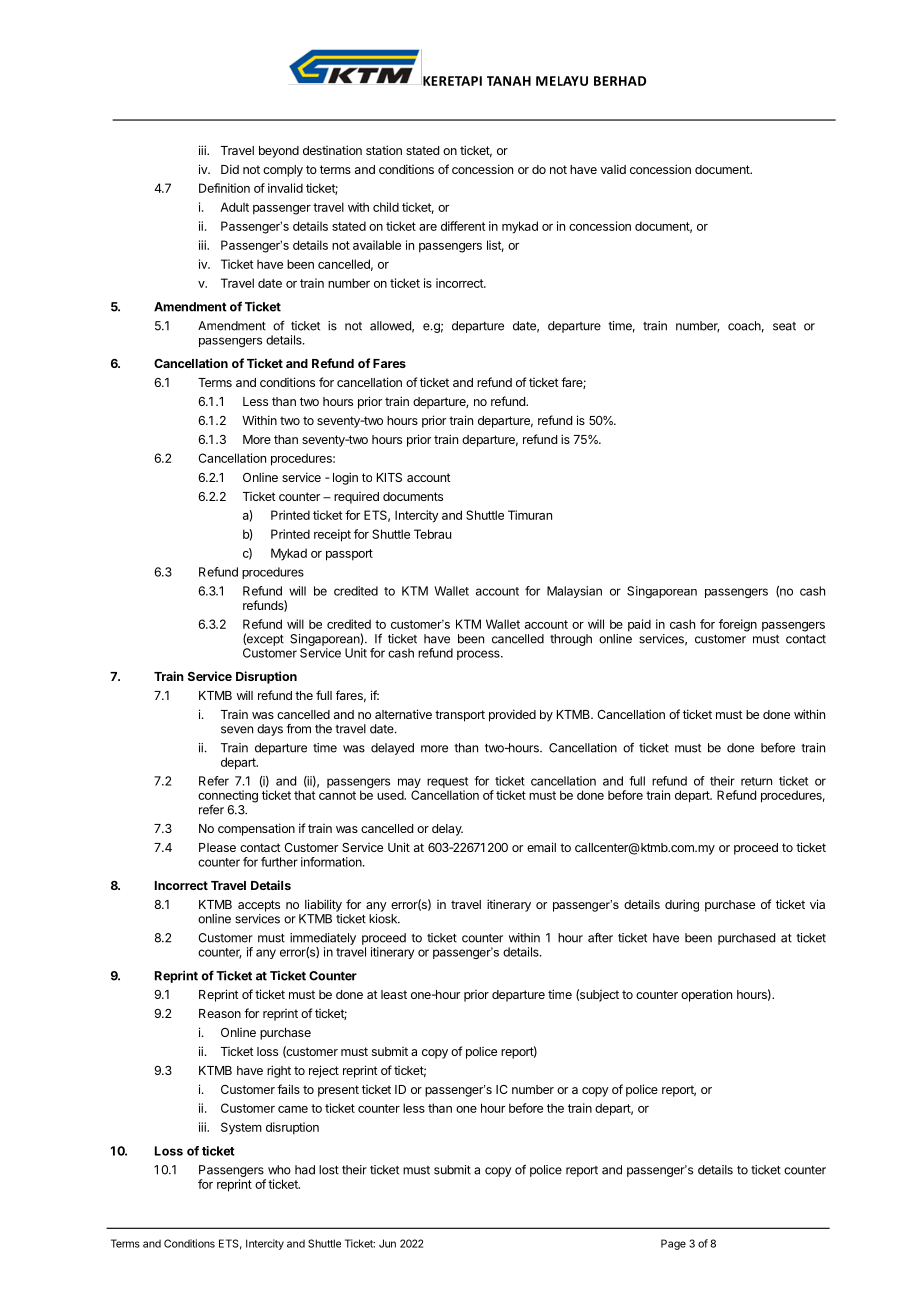 The image size is (924, 1308). What do you see at coordinates (509, 81) in the screenshot?
I see `TANAH` at bounding box center [509, 81].
